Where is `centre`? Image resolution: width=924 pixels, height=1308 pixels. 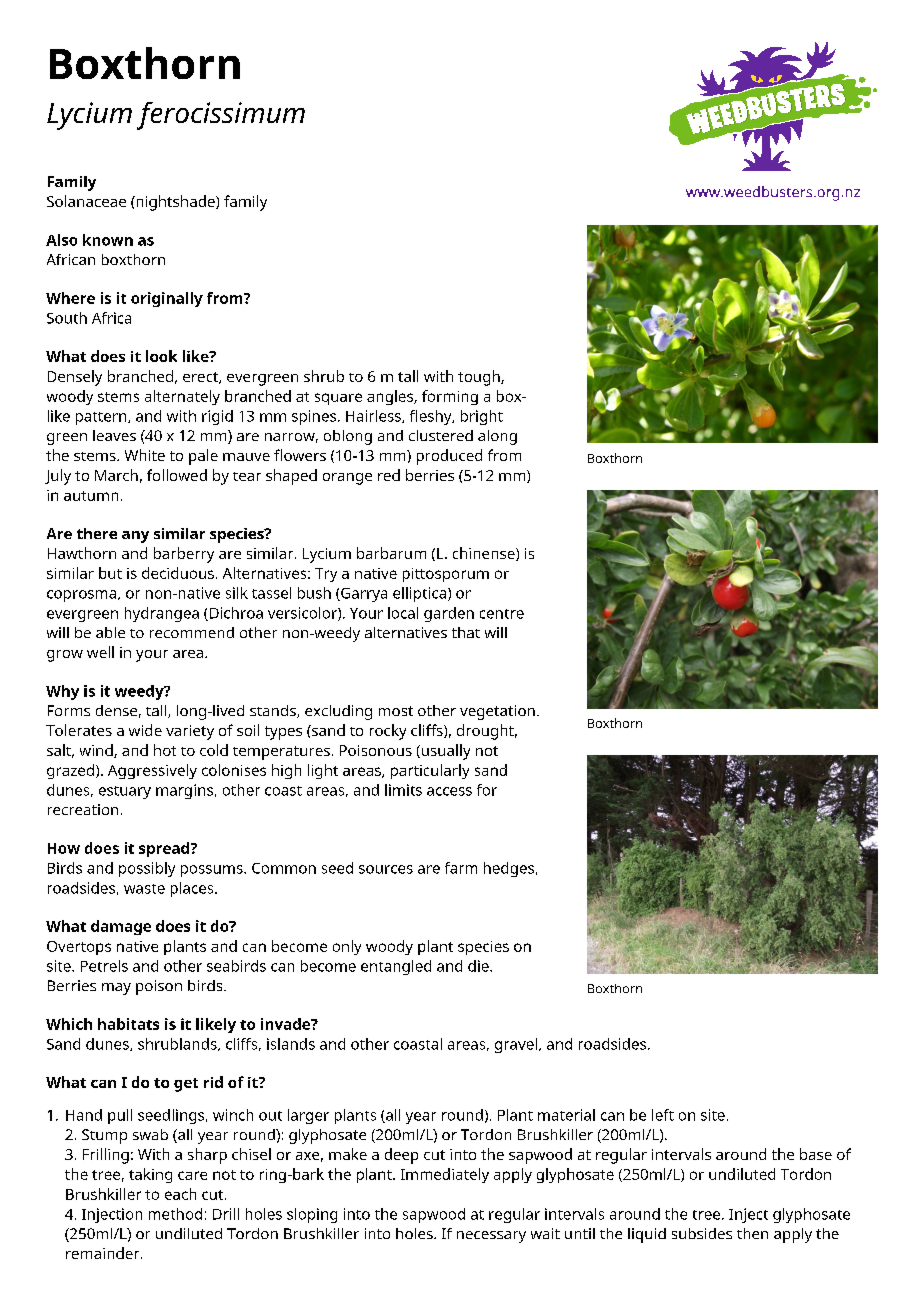
centre is located at coordinates (502, 614).
